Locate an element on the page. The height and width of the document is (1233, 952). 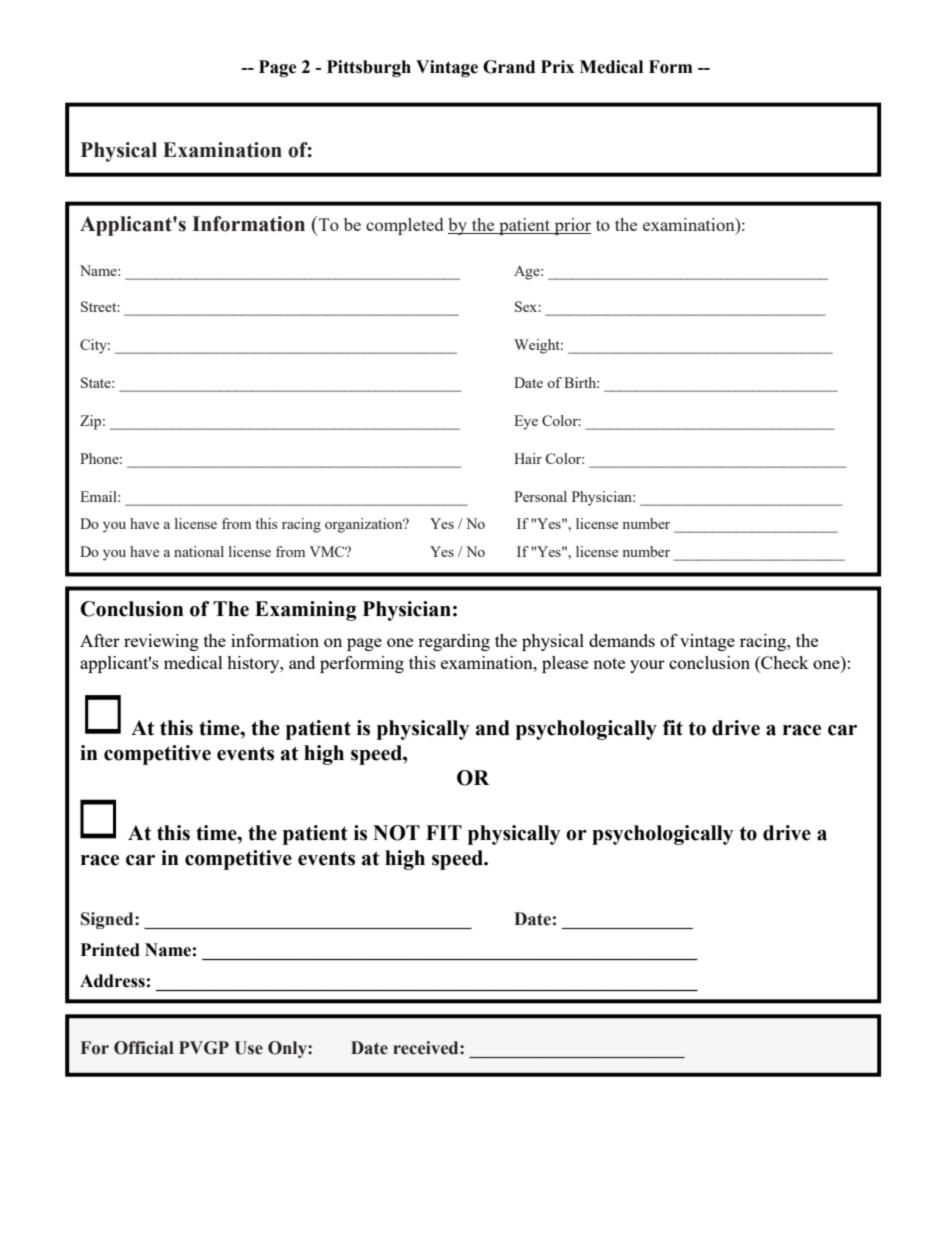
Official is located at coordinates (144, 1048).
